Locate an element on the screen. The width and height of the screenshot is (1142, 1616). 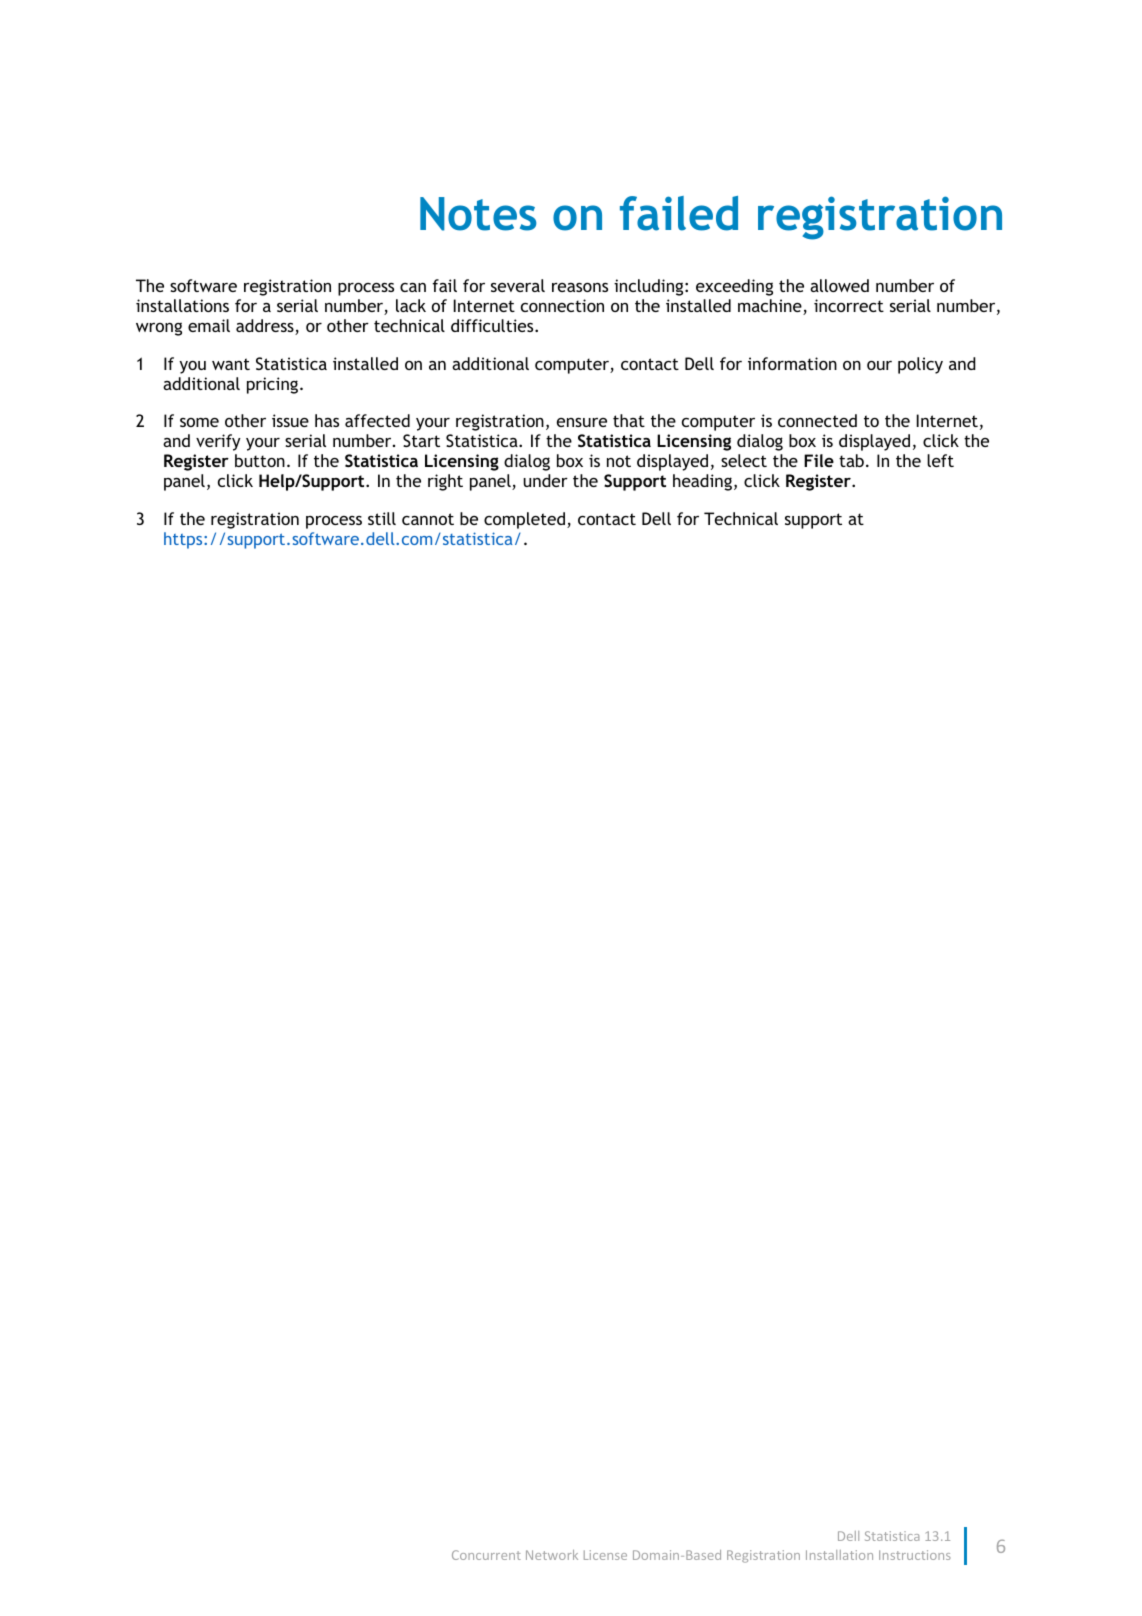
License is located at coordinates (605, 1555).
